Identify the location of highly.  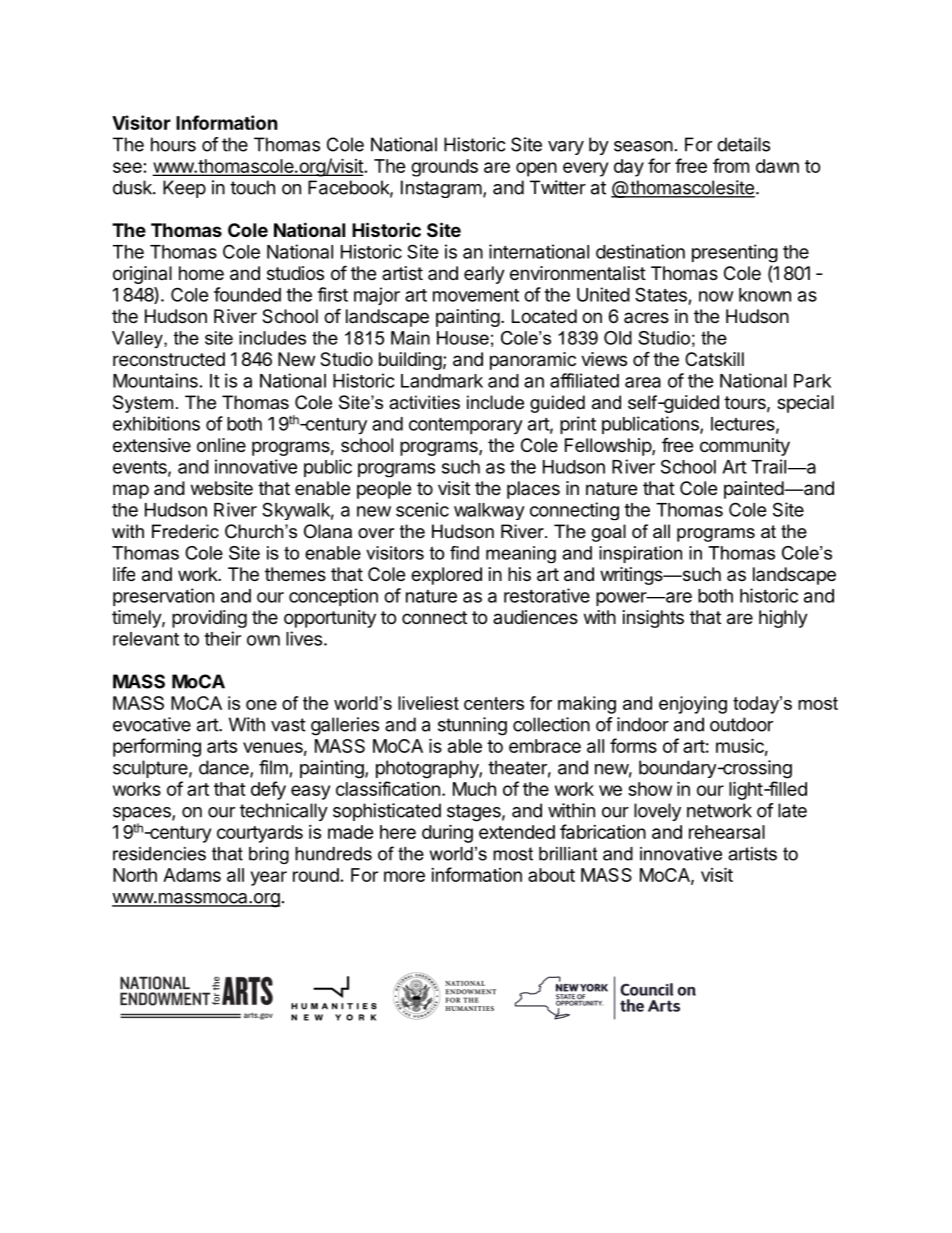
(783, 619).
